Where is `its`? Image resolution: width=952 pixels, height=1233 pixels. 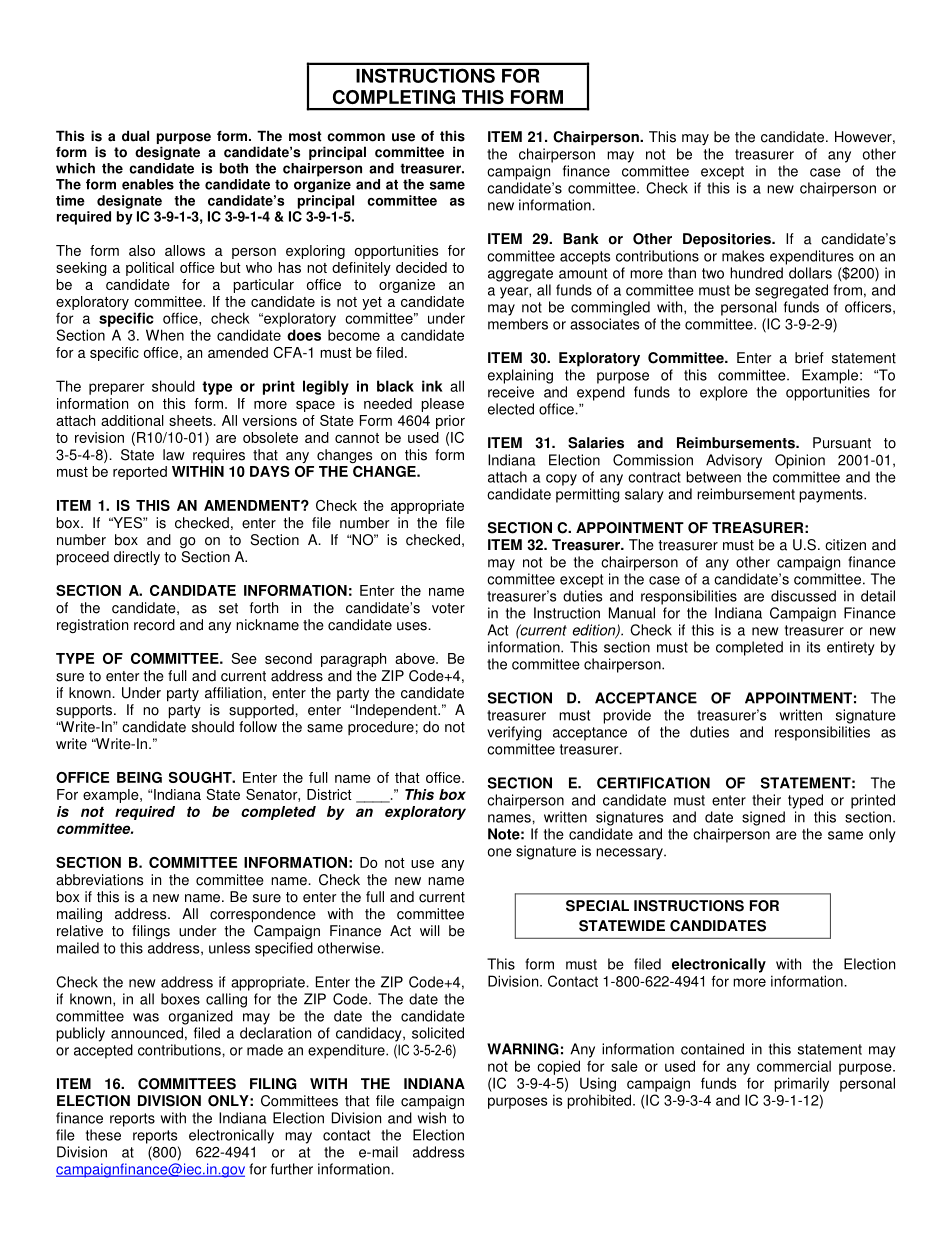 its is located at coordinates (813, 647).
